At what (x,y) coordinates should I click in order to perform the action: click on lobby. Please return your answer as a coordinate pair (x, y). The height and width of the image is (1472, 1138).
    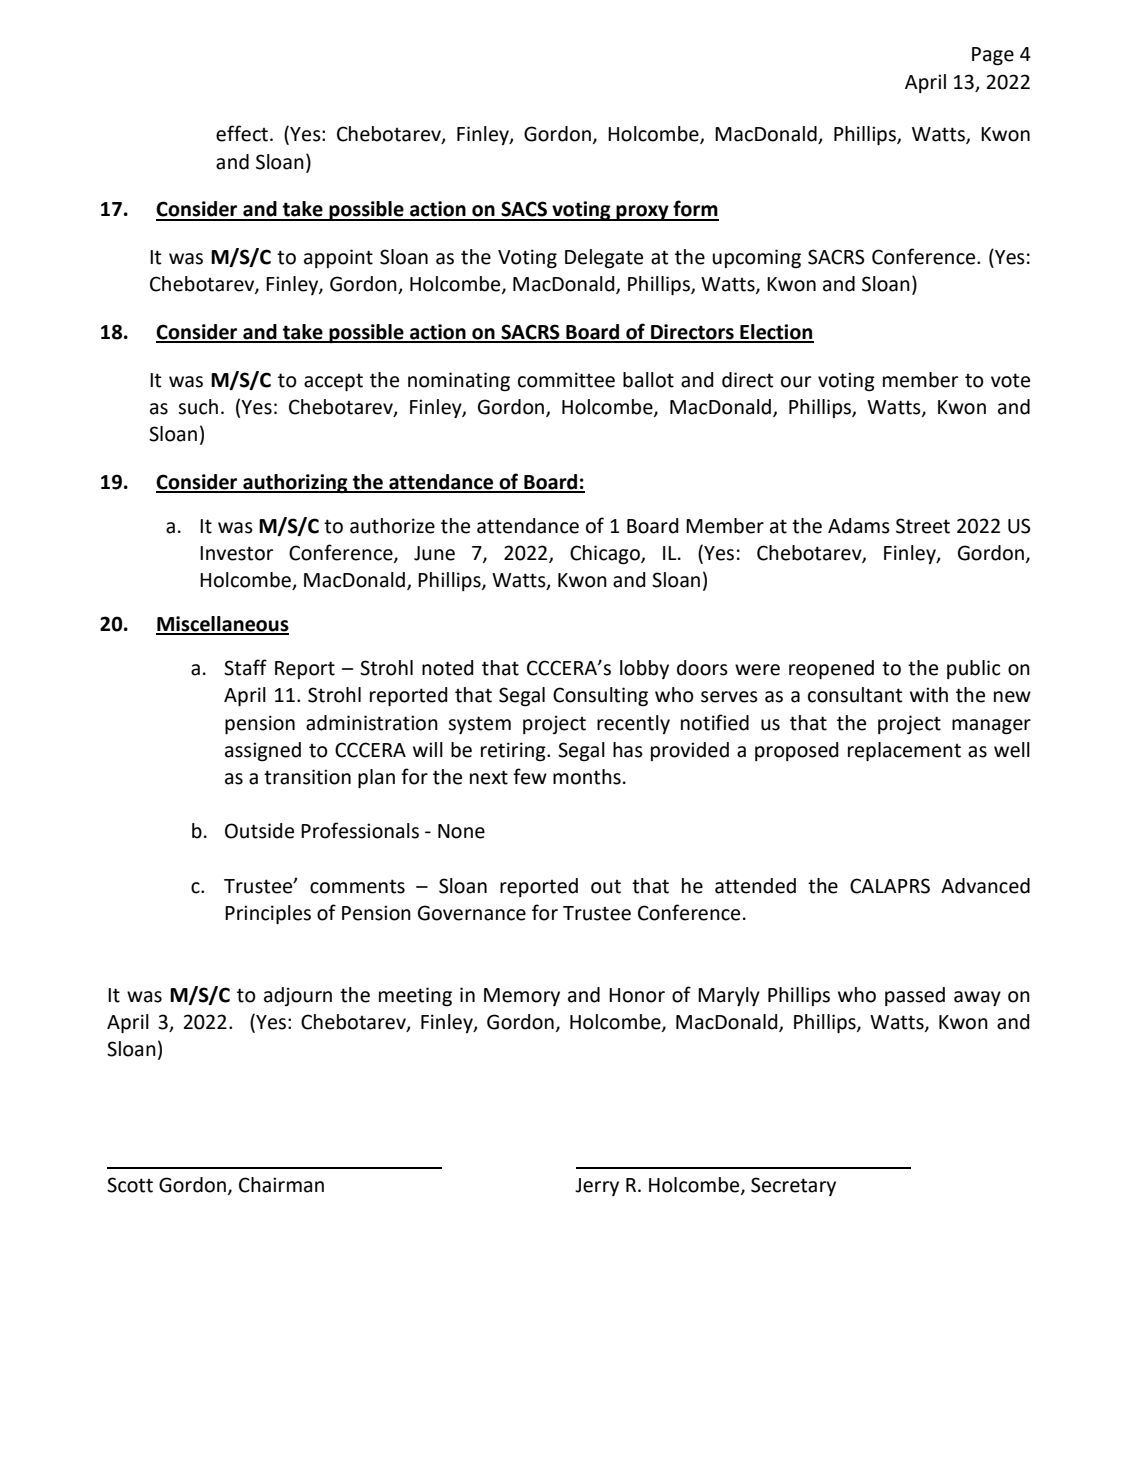
    Looking at the image, I should click on (644, 669).
